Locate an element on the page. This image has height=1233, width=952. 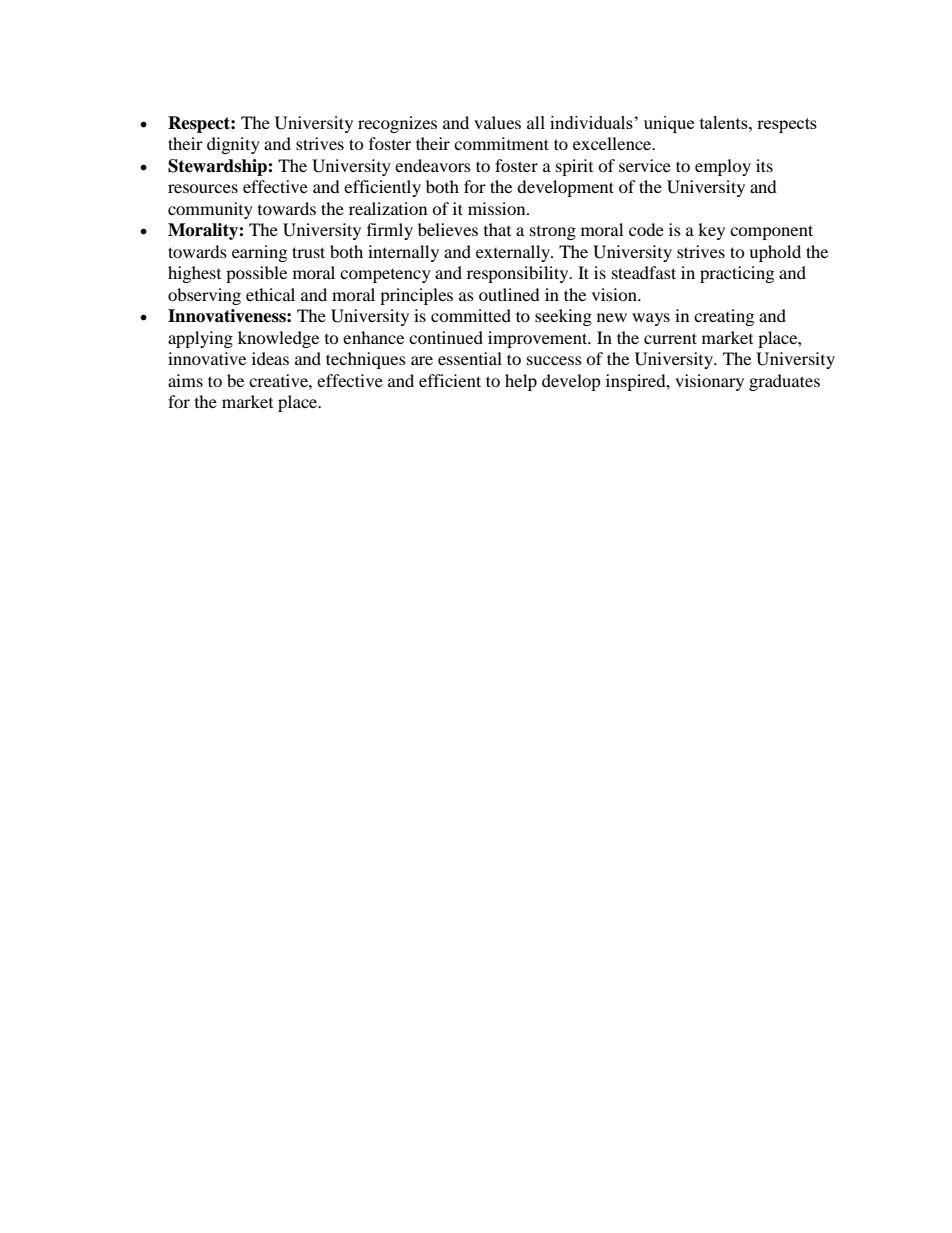
values is located at coordinates (497, 122).
